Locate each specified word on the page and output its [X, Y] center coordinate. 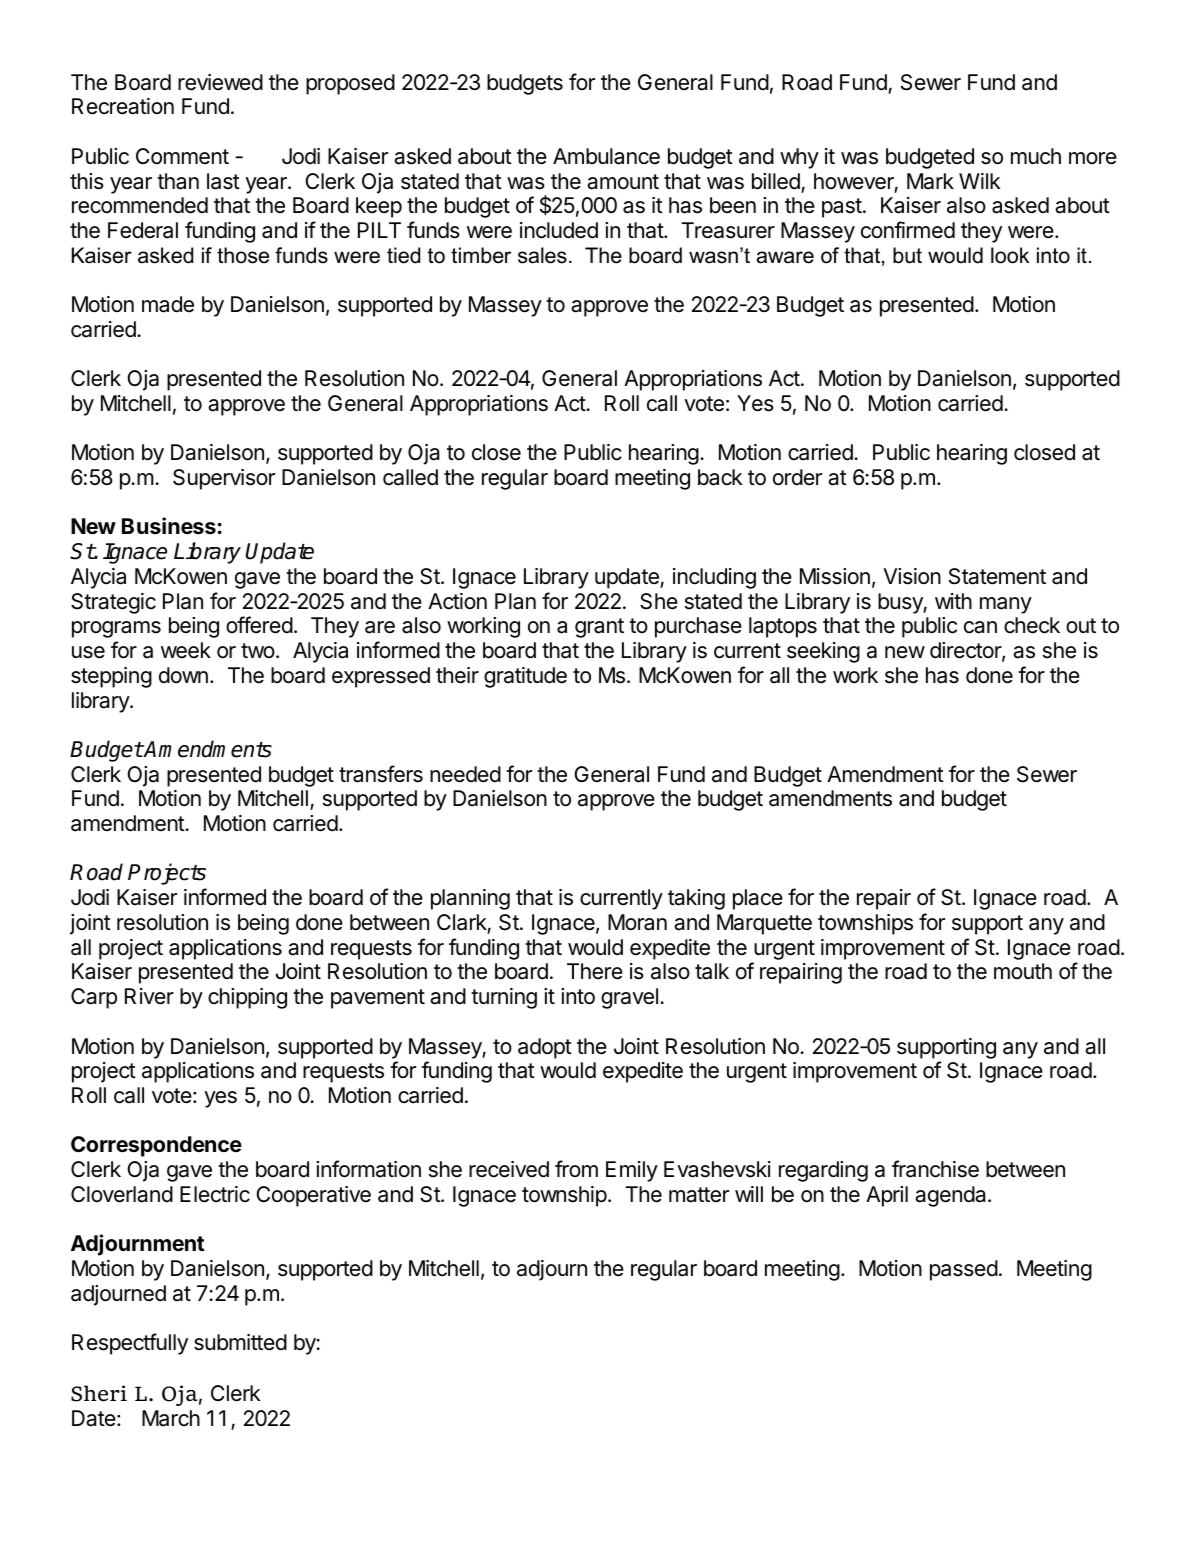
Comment [182, 156]
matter [699, 1195]
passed [964, 1270]
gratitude [525, 677]
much [1036, 156]
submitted [240, 1342]
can [980, 627]
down [183, 675]
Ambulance [606, 156]
